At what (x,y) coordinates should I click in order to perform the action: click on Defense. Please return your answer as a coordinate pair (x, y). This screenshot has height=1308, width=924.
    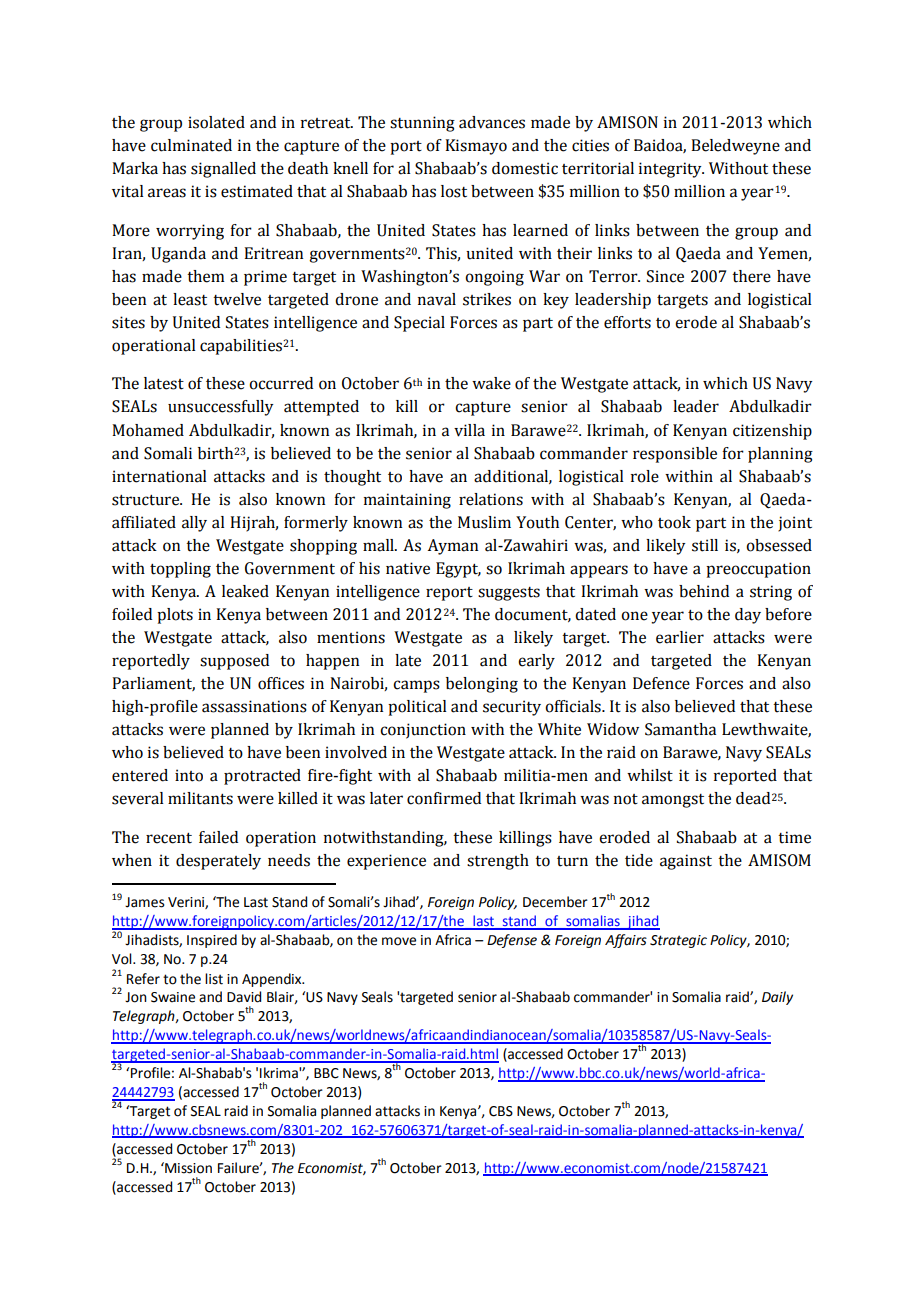
    Looking at the image, I should click on (512, 941).
